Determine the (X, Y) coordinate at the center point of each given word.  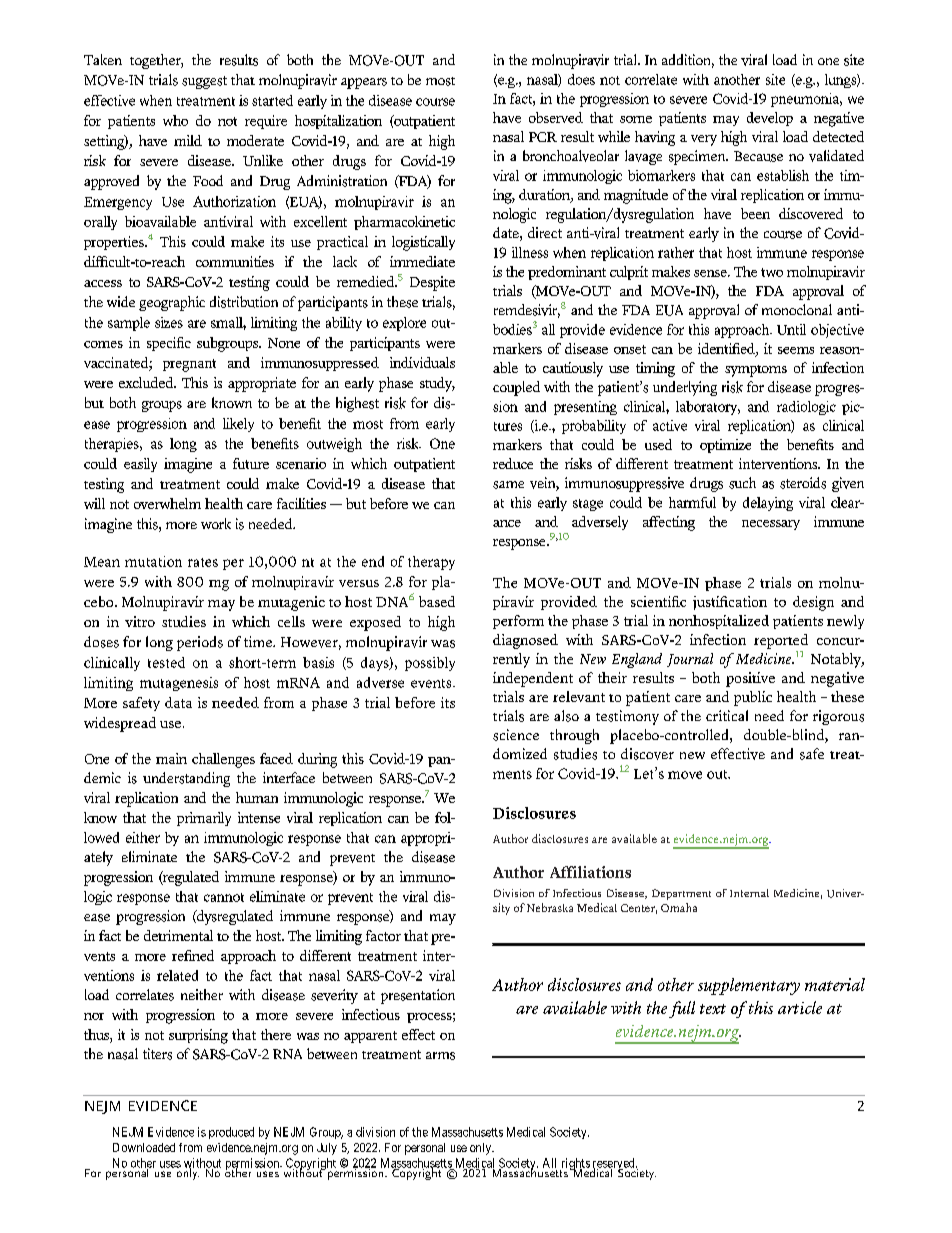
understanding (186, 779)
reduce (513, 463)
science (516, 735)
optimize (725, 446)
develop (770, 119)
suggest (204, 82)
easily (140, 465)
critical (727, 715)
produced (231, 1133)
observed (556, 117)
